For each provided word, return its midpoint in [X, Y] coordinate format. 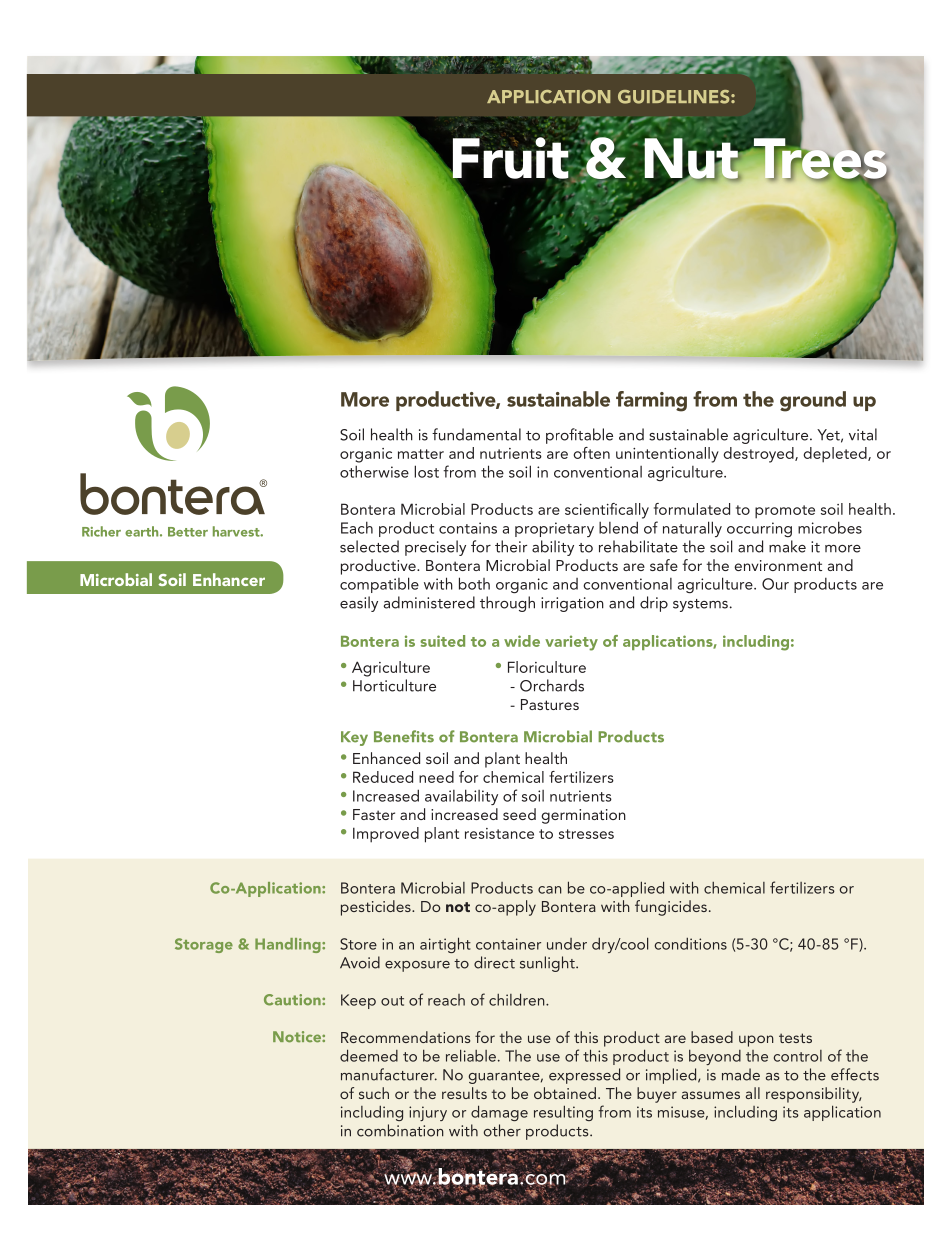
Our [775, 584]
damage [499, 1113]
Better [188, 532]
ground [813, 401]
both [474, 583]
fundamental [476, 434]
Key [354, 738]
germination [583, 816]
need [436, 777]
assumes [711, 1095]
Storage [204, 945]
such [374, 1093]
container [508, 944]
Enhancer [229, 579]
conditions [691, 943]
